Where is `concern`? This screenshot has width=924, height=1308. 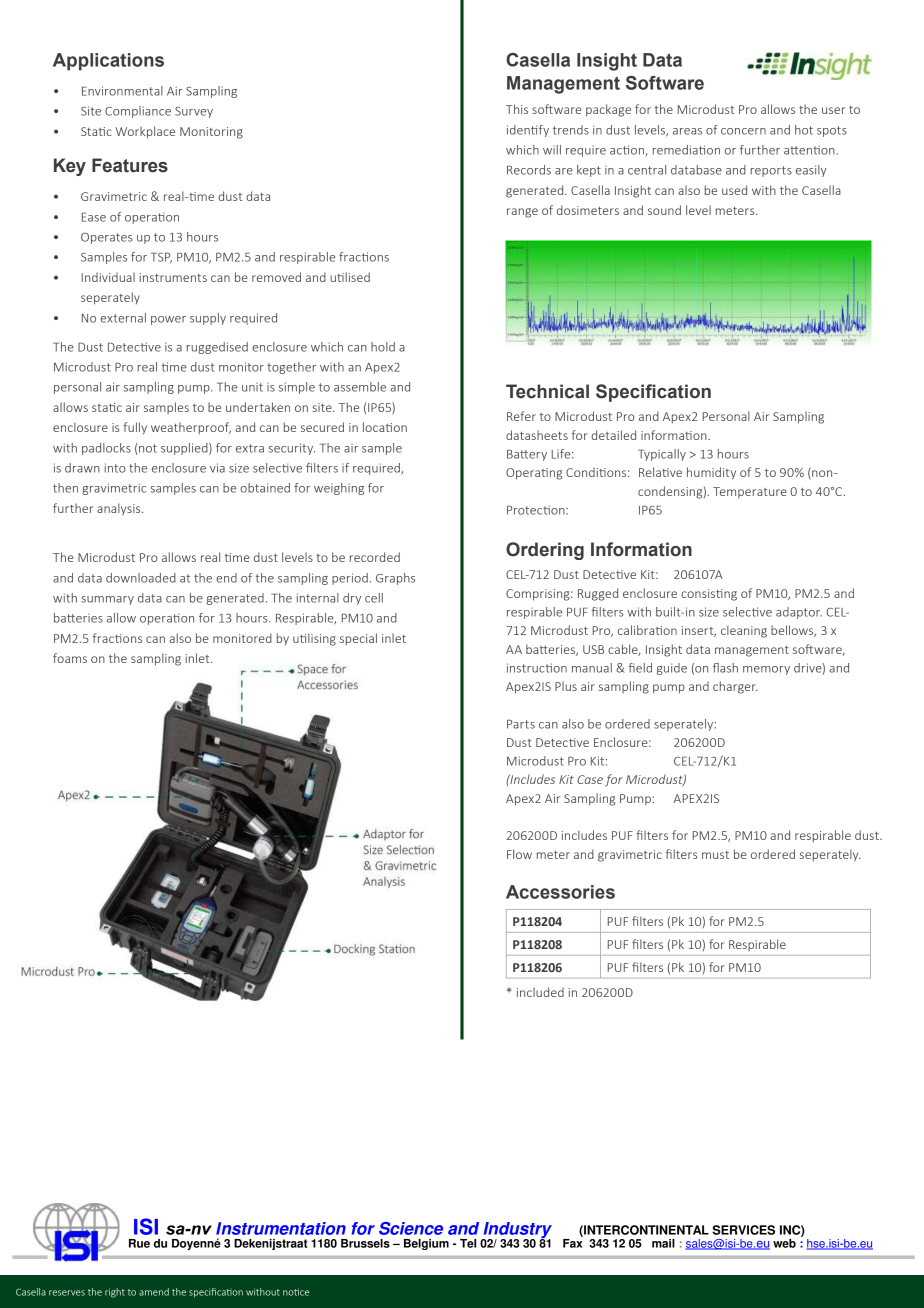 concern is located at coordinates (743, 131).
